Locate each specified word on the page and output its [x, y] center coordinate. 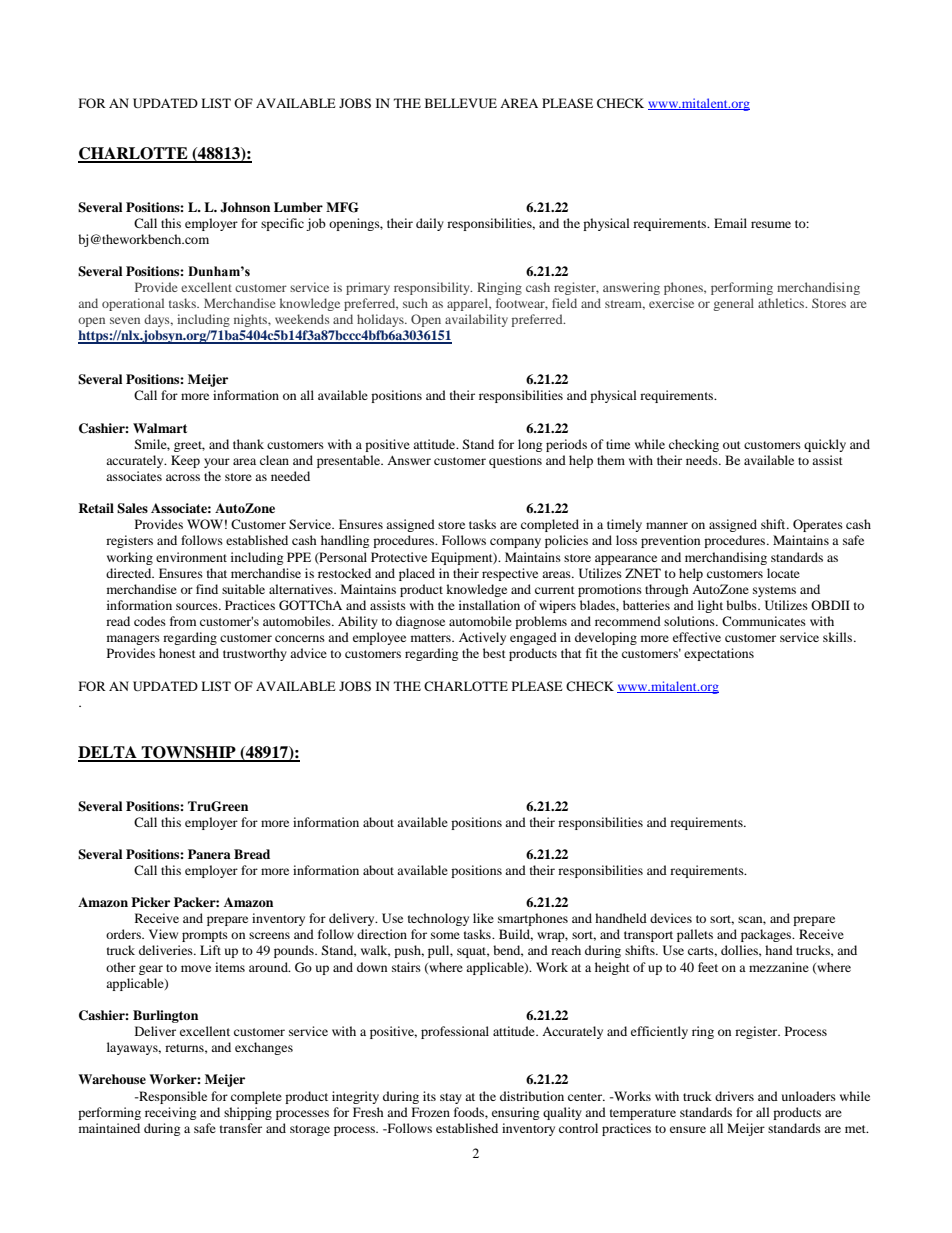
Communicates [764, 621]
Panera [209, 854]
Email [730, 223]
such [415, 303]
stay [451, 1098]
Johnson [245, 207]
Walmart [160, 428]
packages [767, 935]
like [483, 918]
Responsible [172, 1097]
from [183, 621]
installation [489, 605]
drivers [734, 1096]
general [733, 304]
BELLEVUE [461, 103]
